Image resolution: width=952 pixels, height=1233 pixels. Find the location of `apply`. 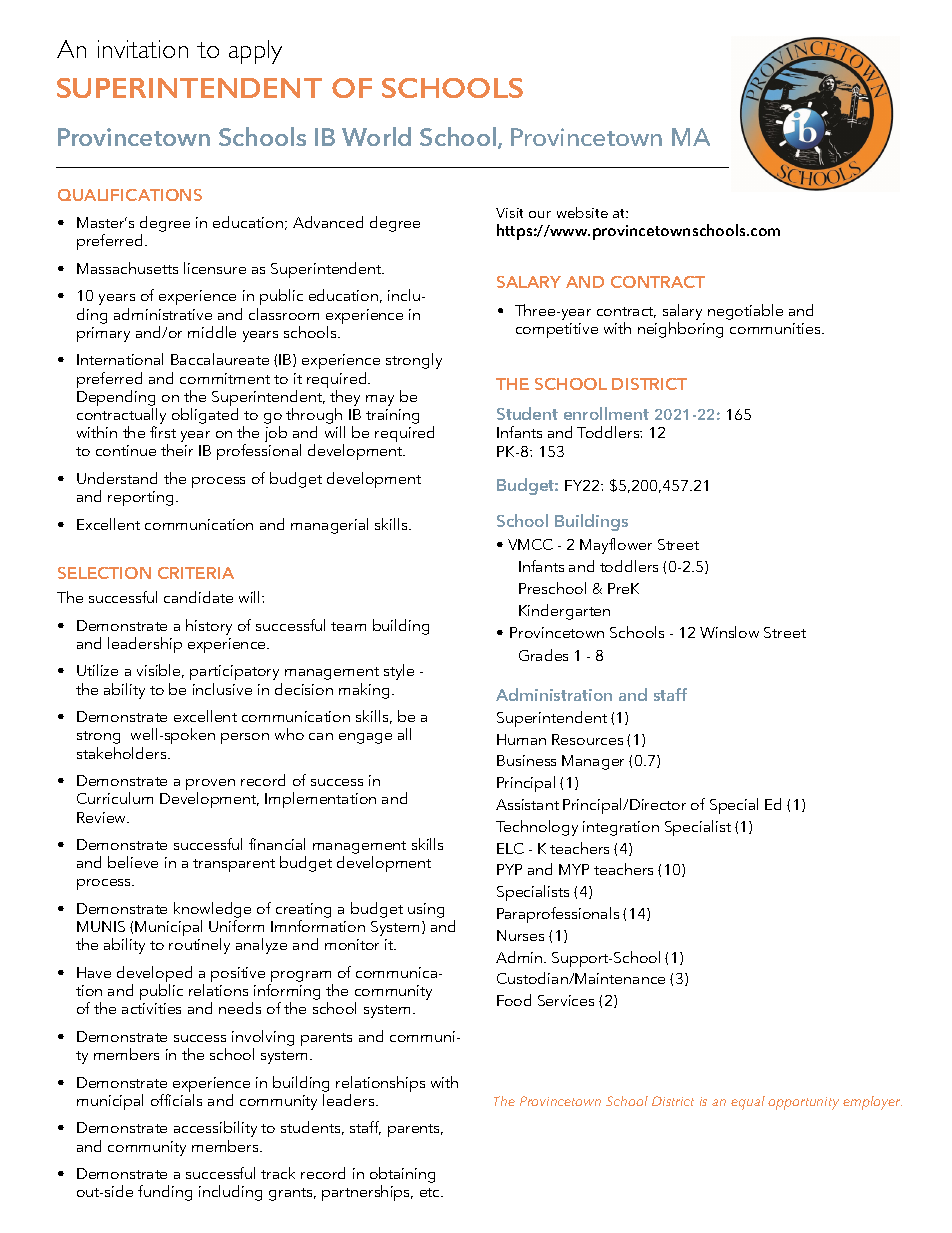

apply is located at coordinates (255, 52).
